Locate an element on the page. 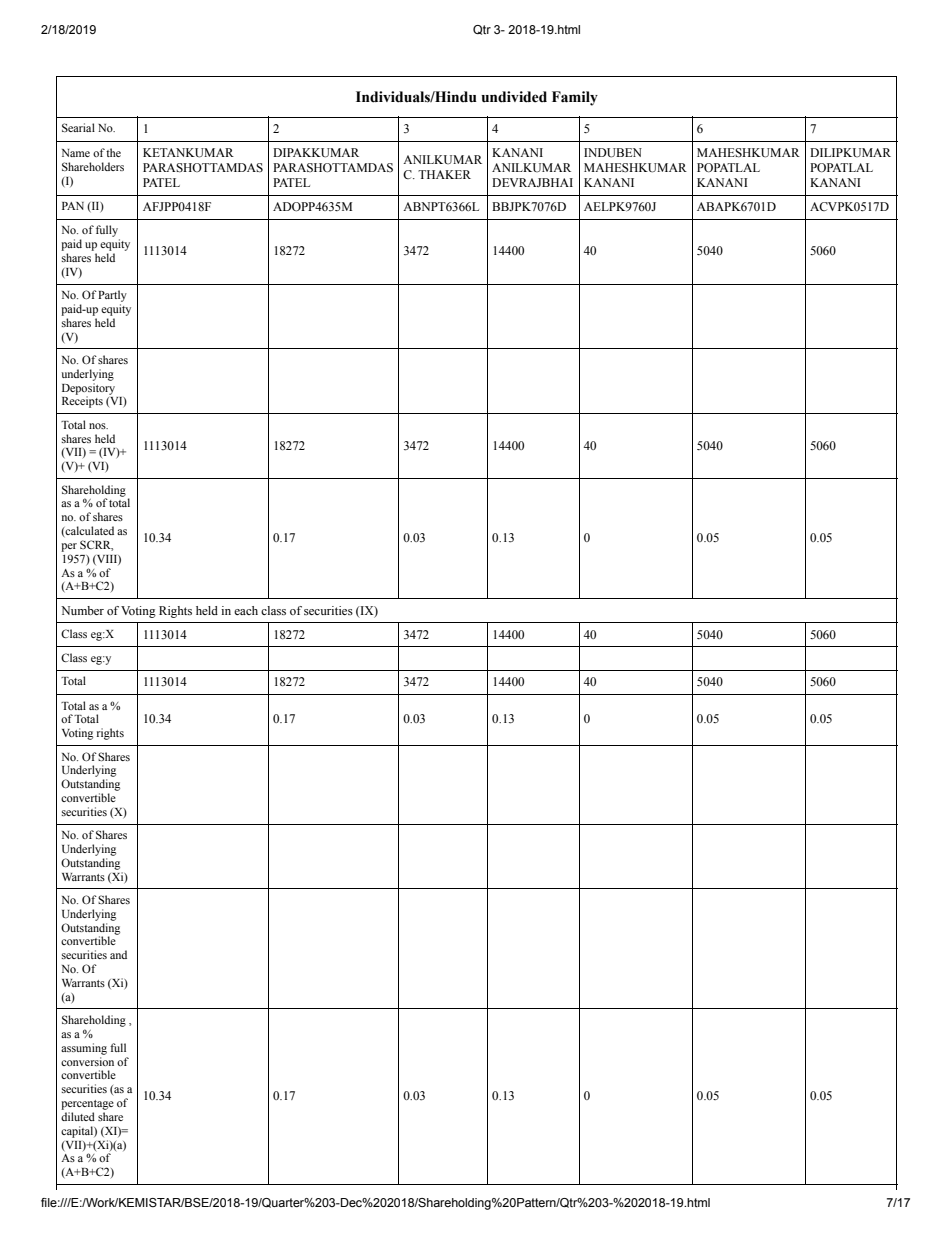  Number is located at coordinates (82, 610).
